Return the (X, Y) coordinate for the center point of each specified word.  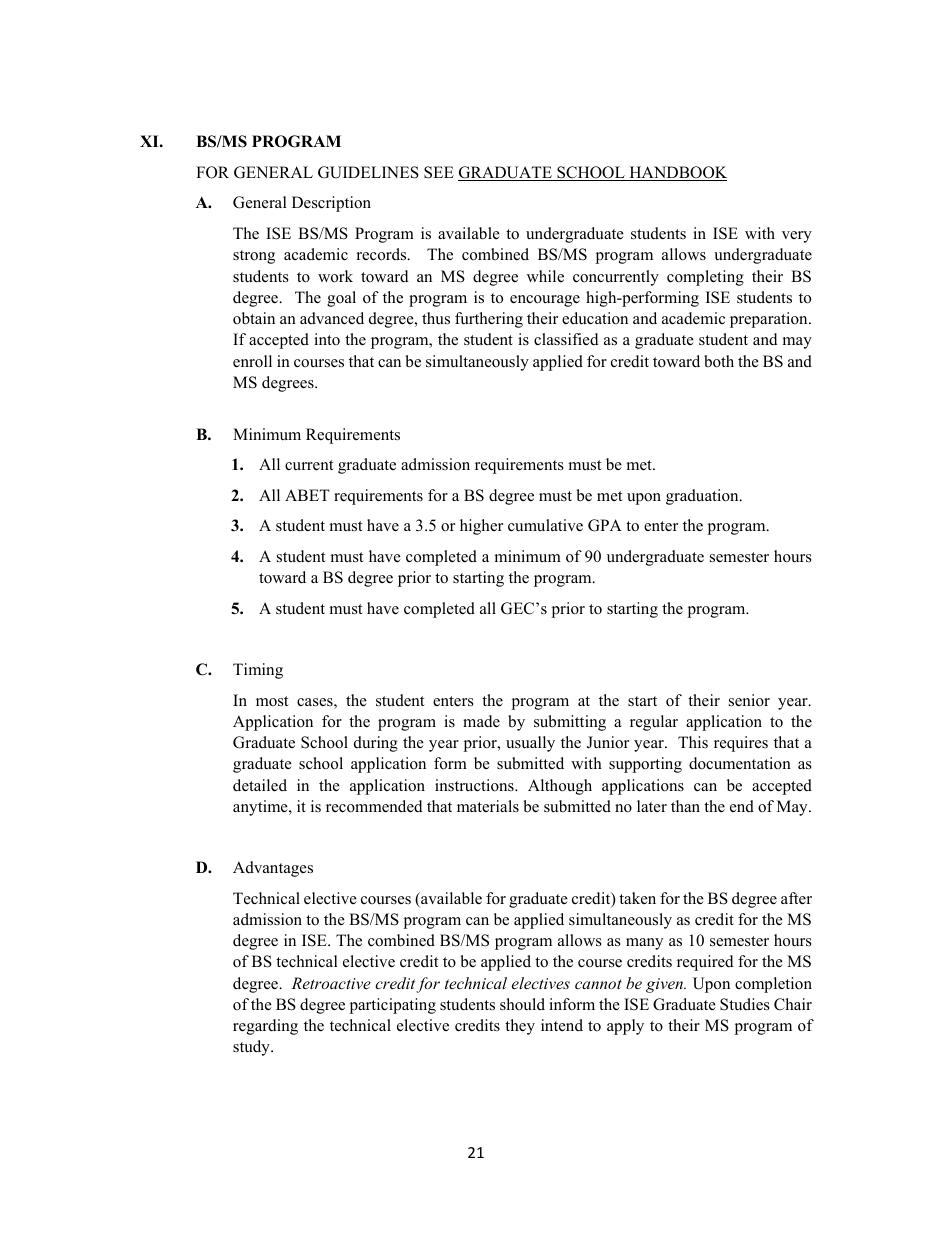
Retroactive (331, 983)
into (327, 339)
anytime (261, 808)
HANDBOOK (677, 173)
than (685, 806)
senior (749, 700)
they (520, 1027)
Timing (258, 671)
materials (488, 806)
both (719, 361)
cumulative (545, 525)
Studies (745, 1004)
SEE (439, 172)
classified (566, 339)
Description (331, 204)
